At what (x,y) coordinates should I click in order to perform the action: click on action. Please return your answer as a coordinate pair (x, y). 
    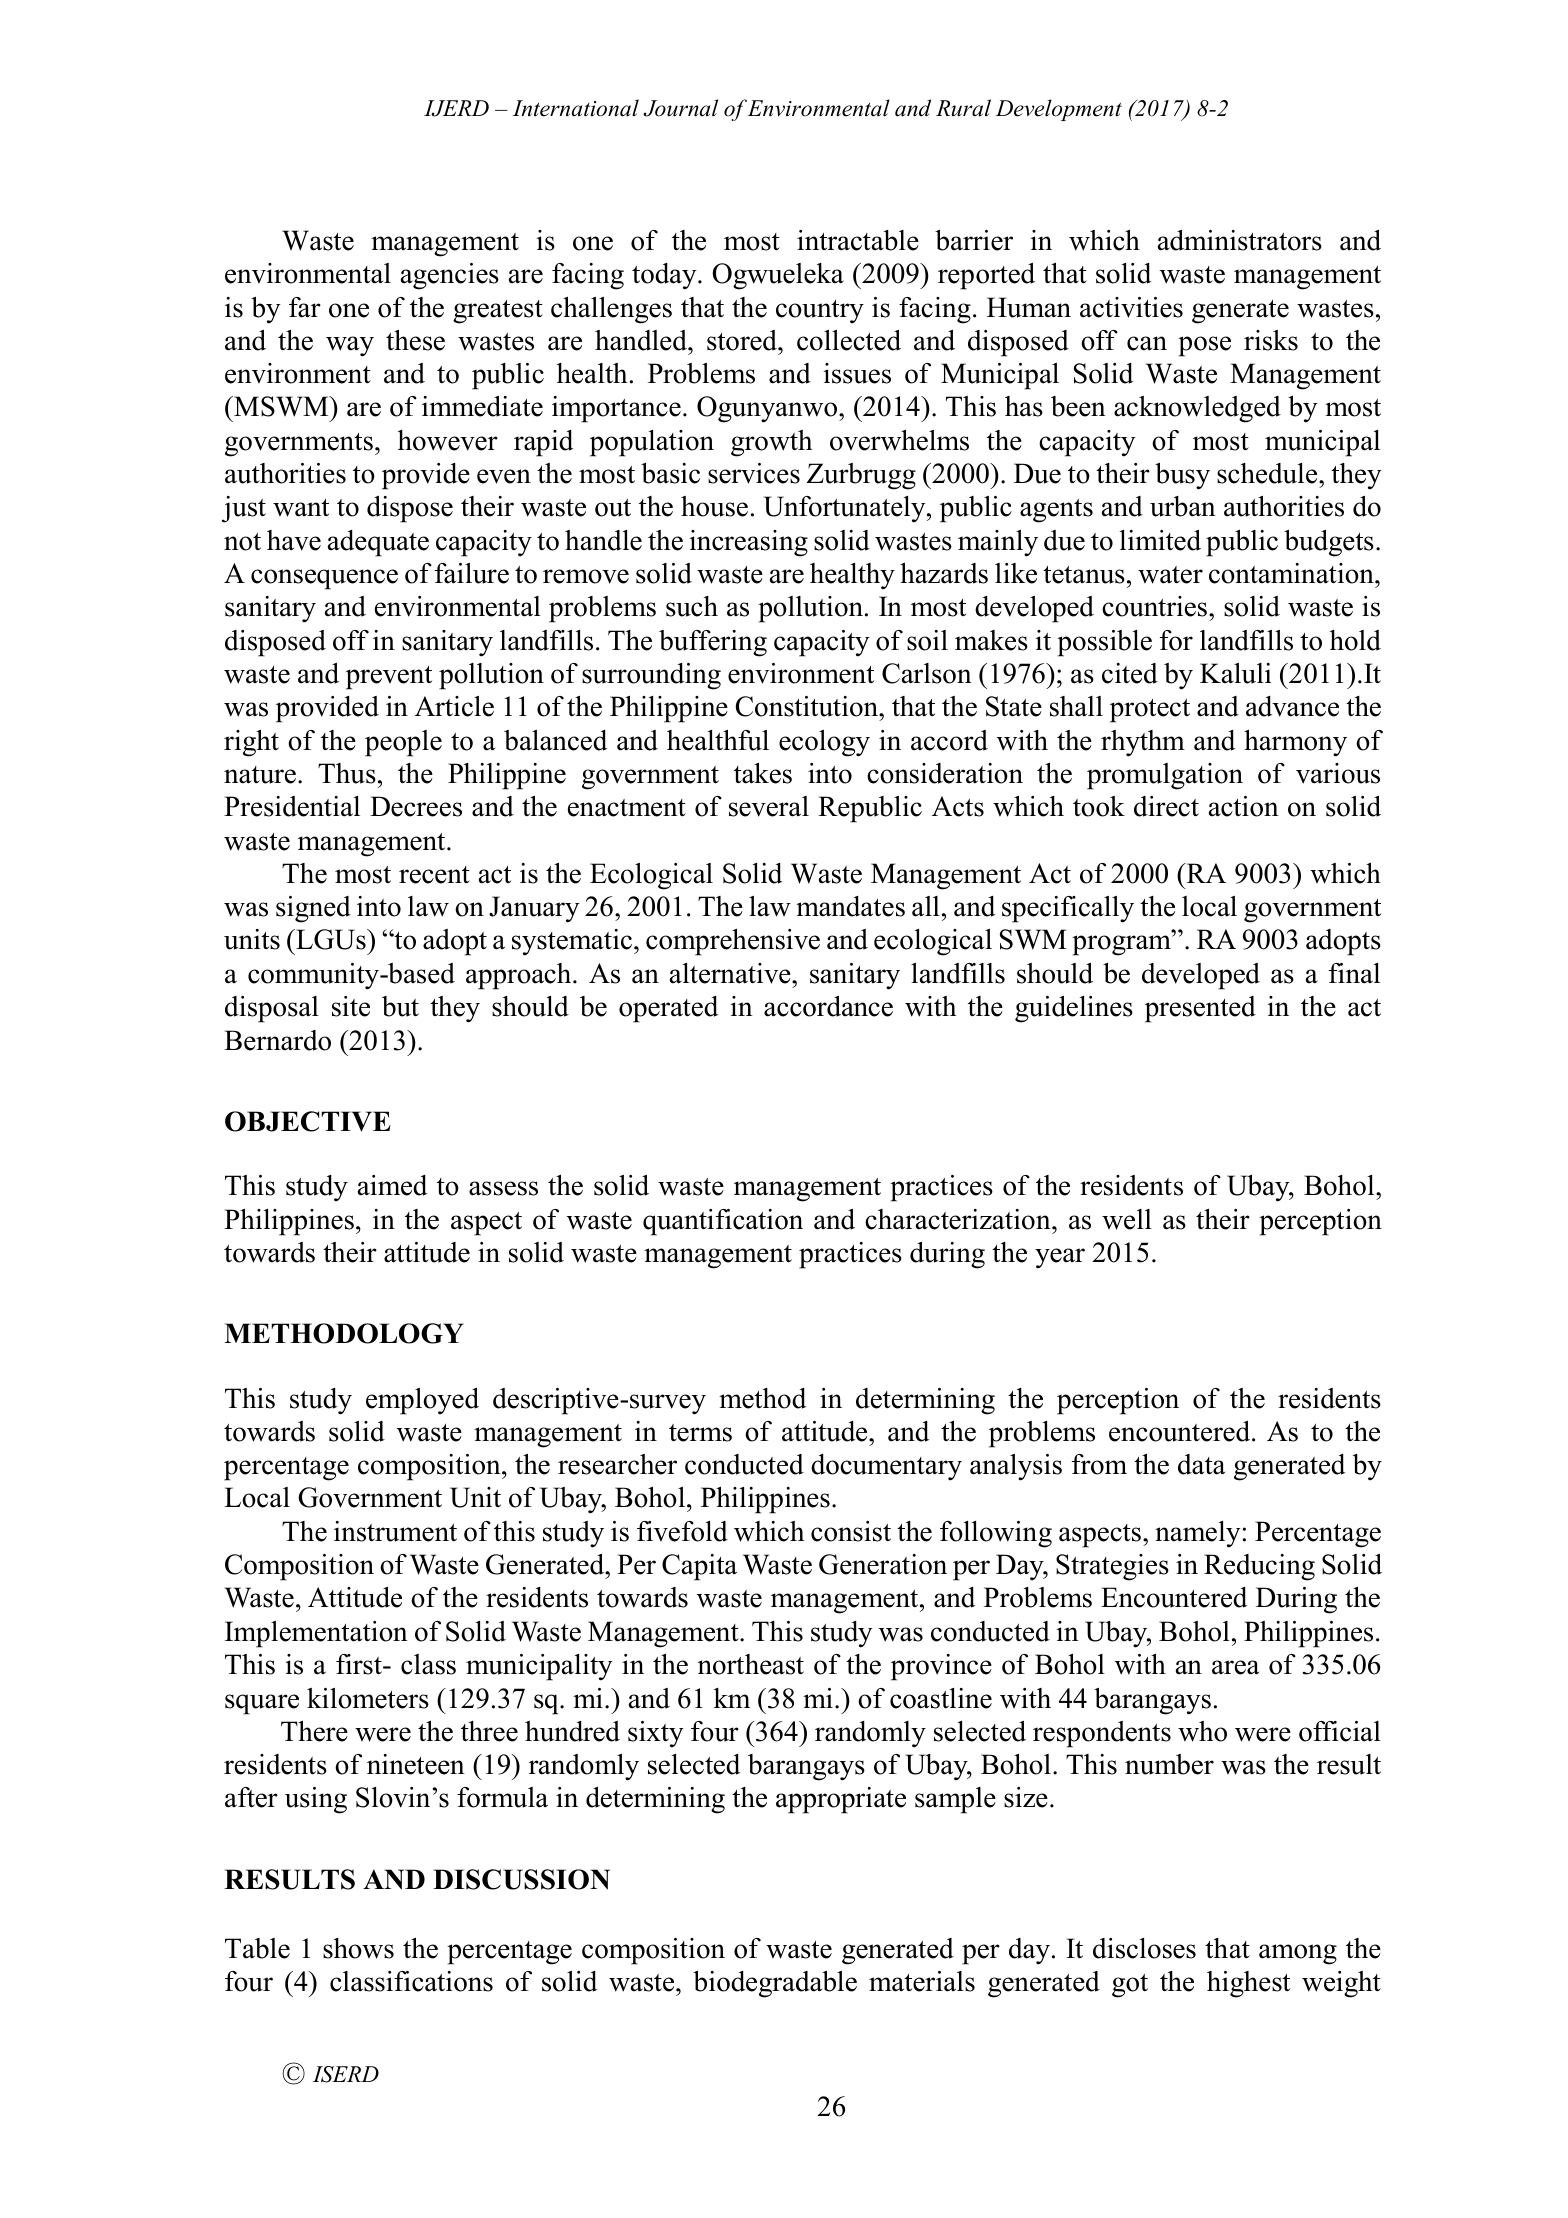
    Looking at the image, I should click on (1244, 806).
